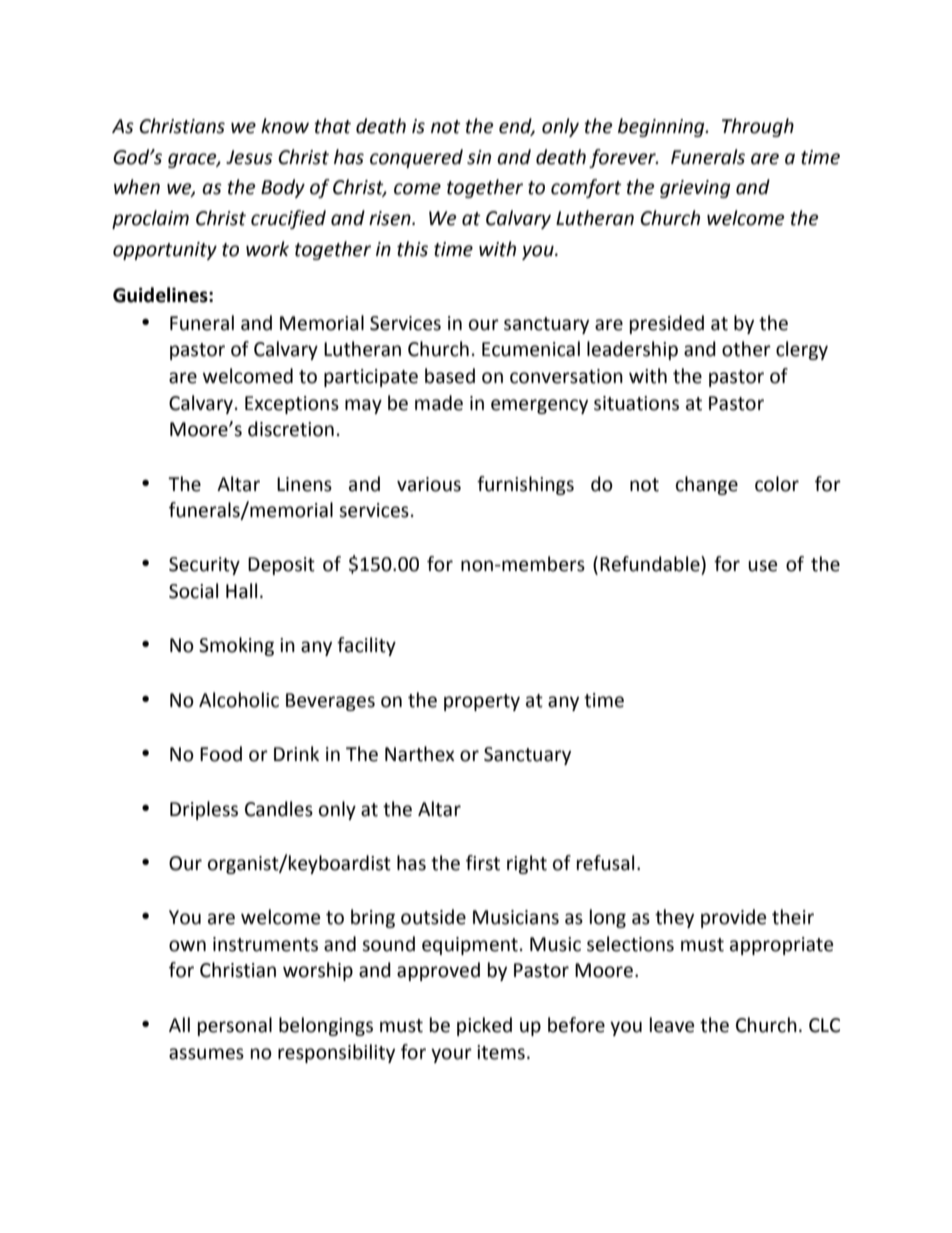  Describe the element at coordinates (672, 1025) in the image. I see `leave` at that location.
